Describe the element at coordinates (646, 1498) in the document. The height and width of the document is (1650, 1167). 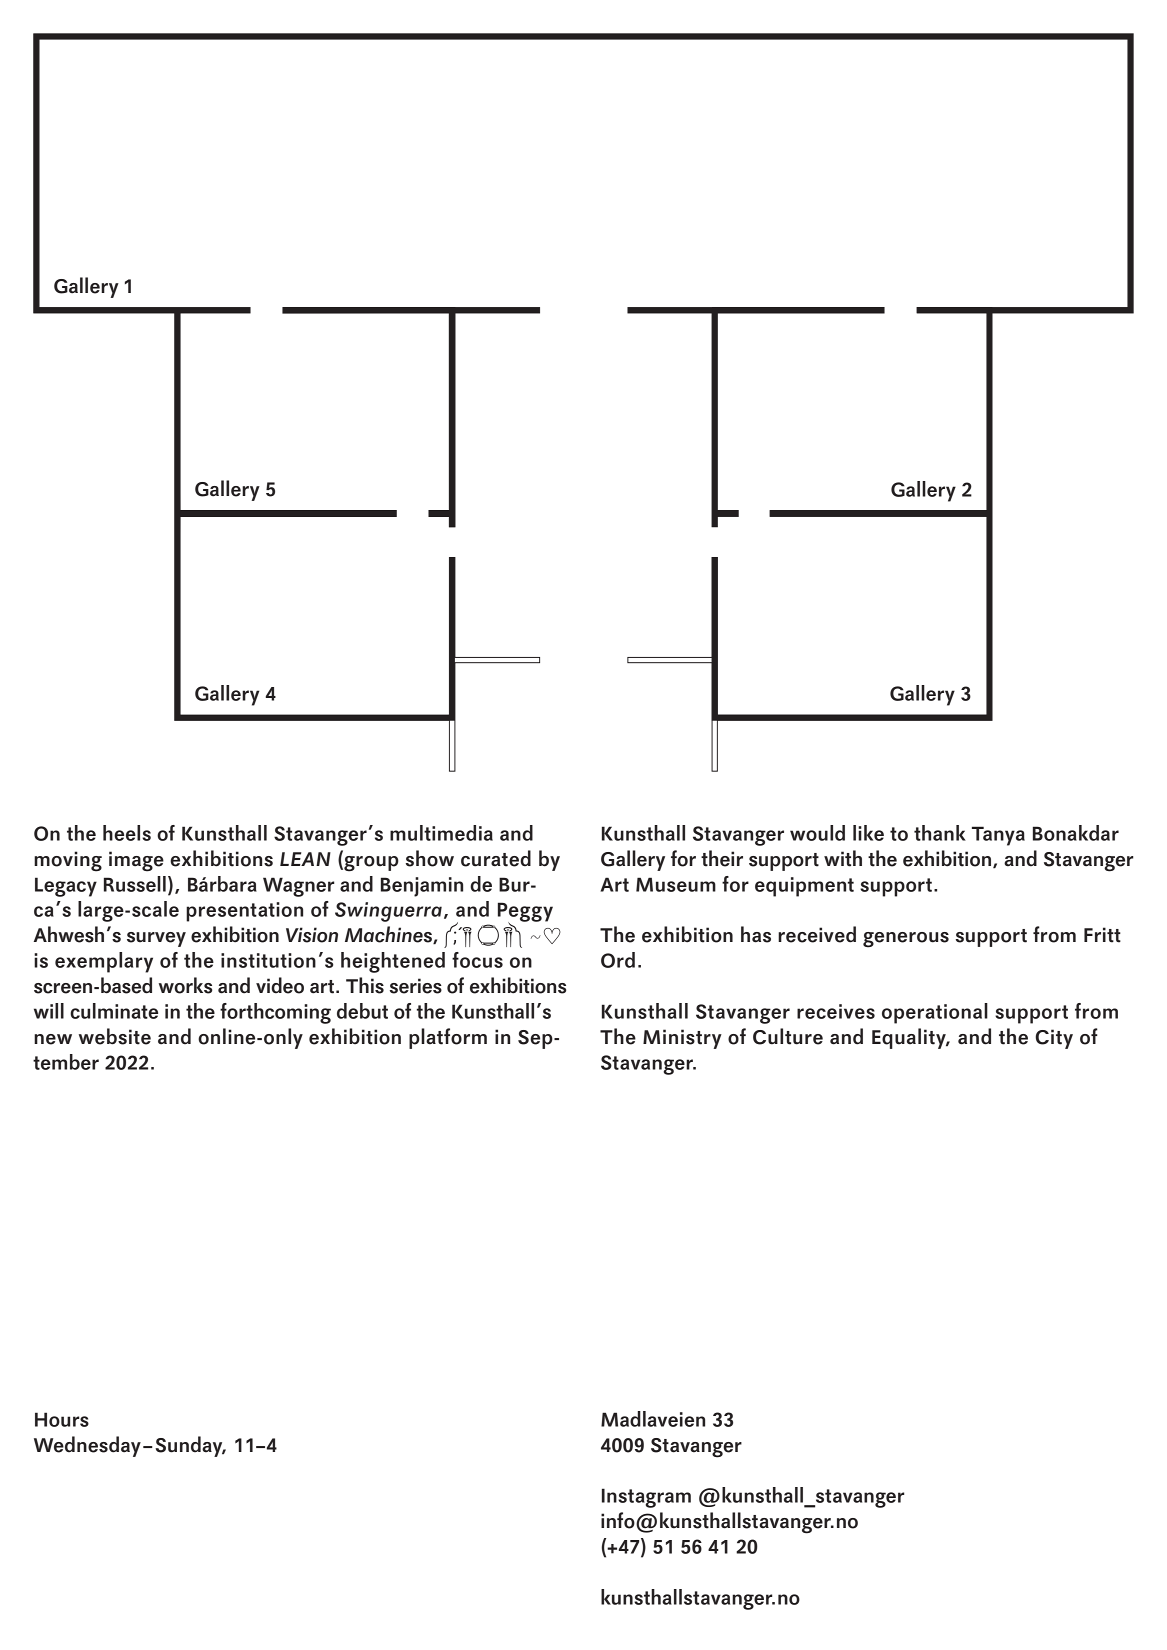
I see `Instagram` at that location.
